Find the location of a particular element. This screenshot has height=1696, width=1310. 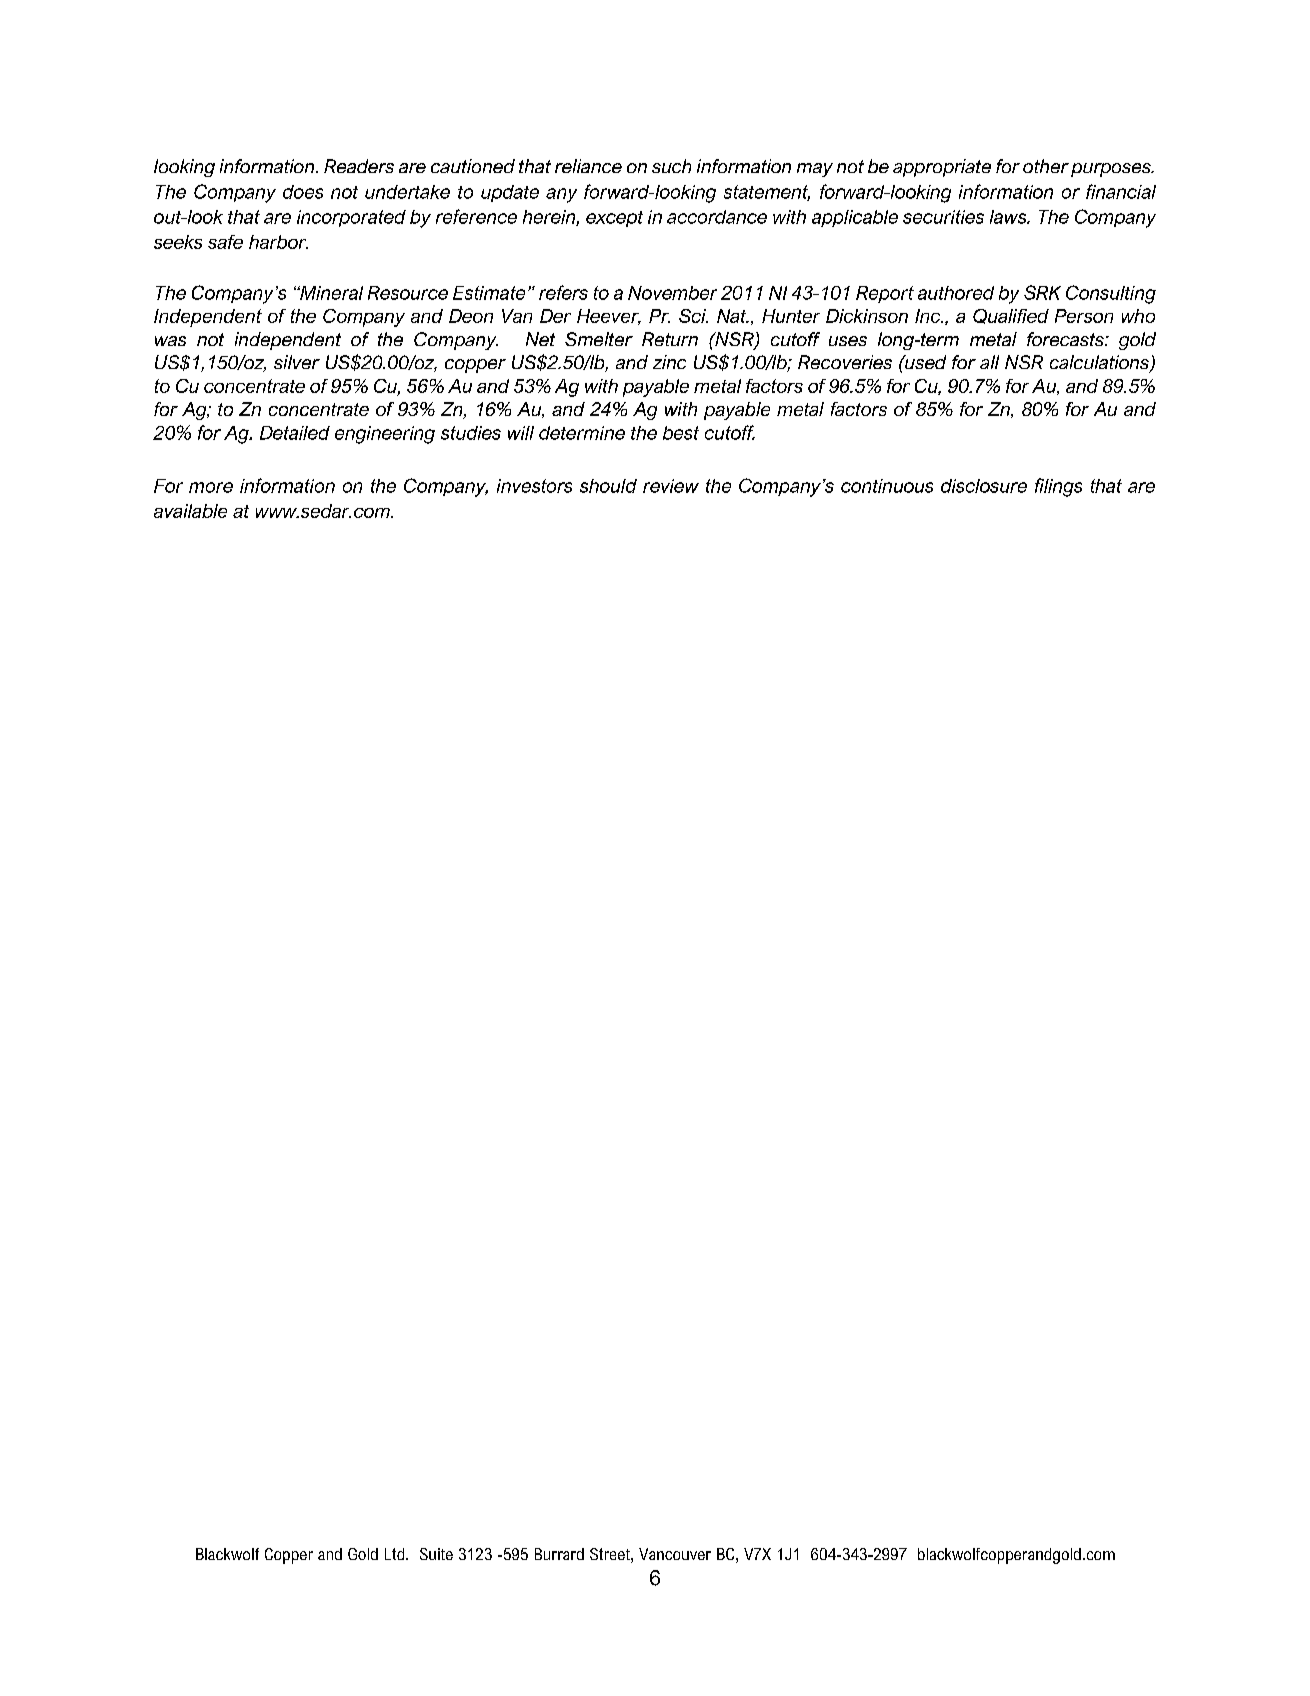

Vancouver is located at coordinates (675, 1554).
